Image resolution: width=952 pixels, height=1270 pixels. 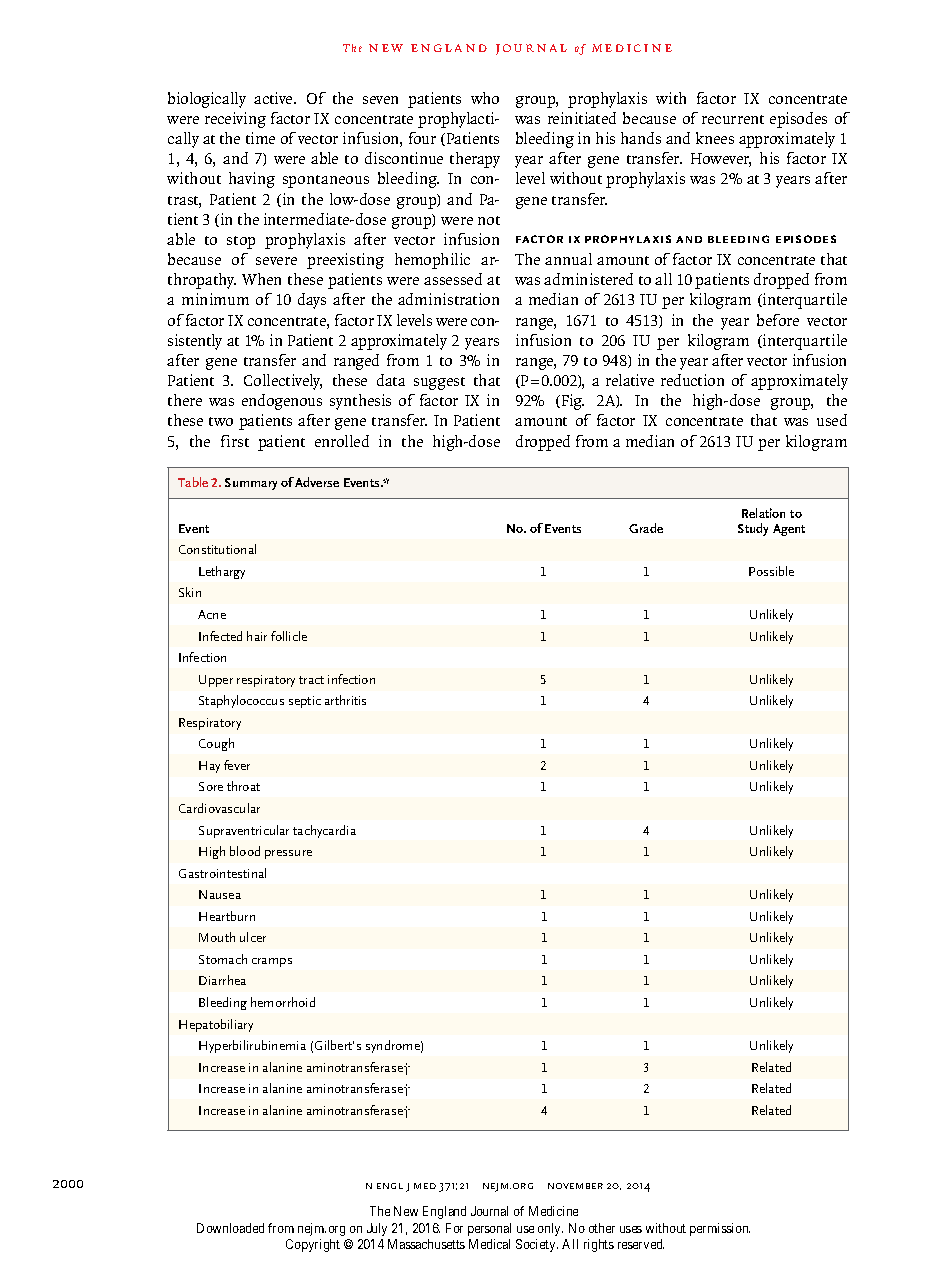 I want to click on recurrent, so click(x=733, y=119).
